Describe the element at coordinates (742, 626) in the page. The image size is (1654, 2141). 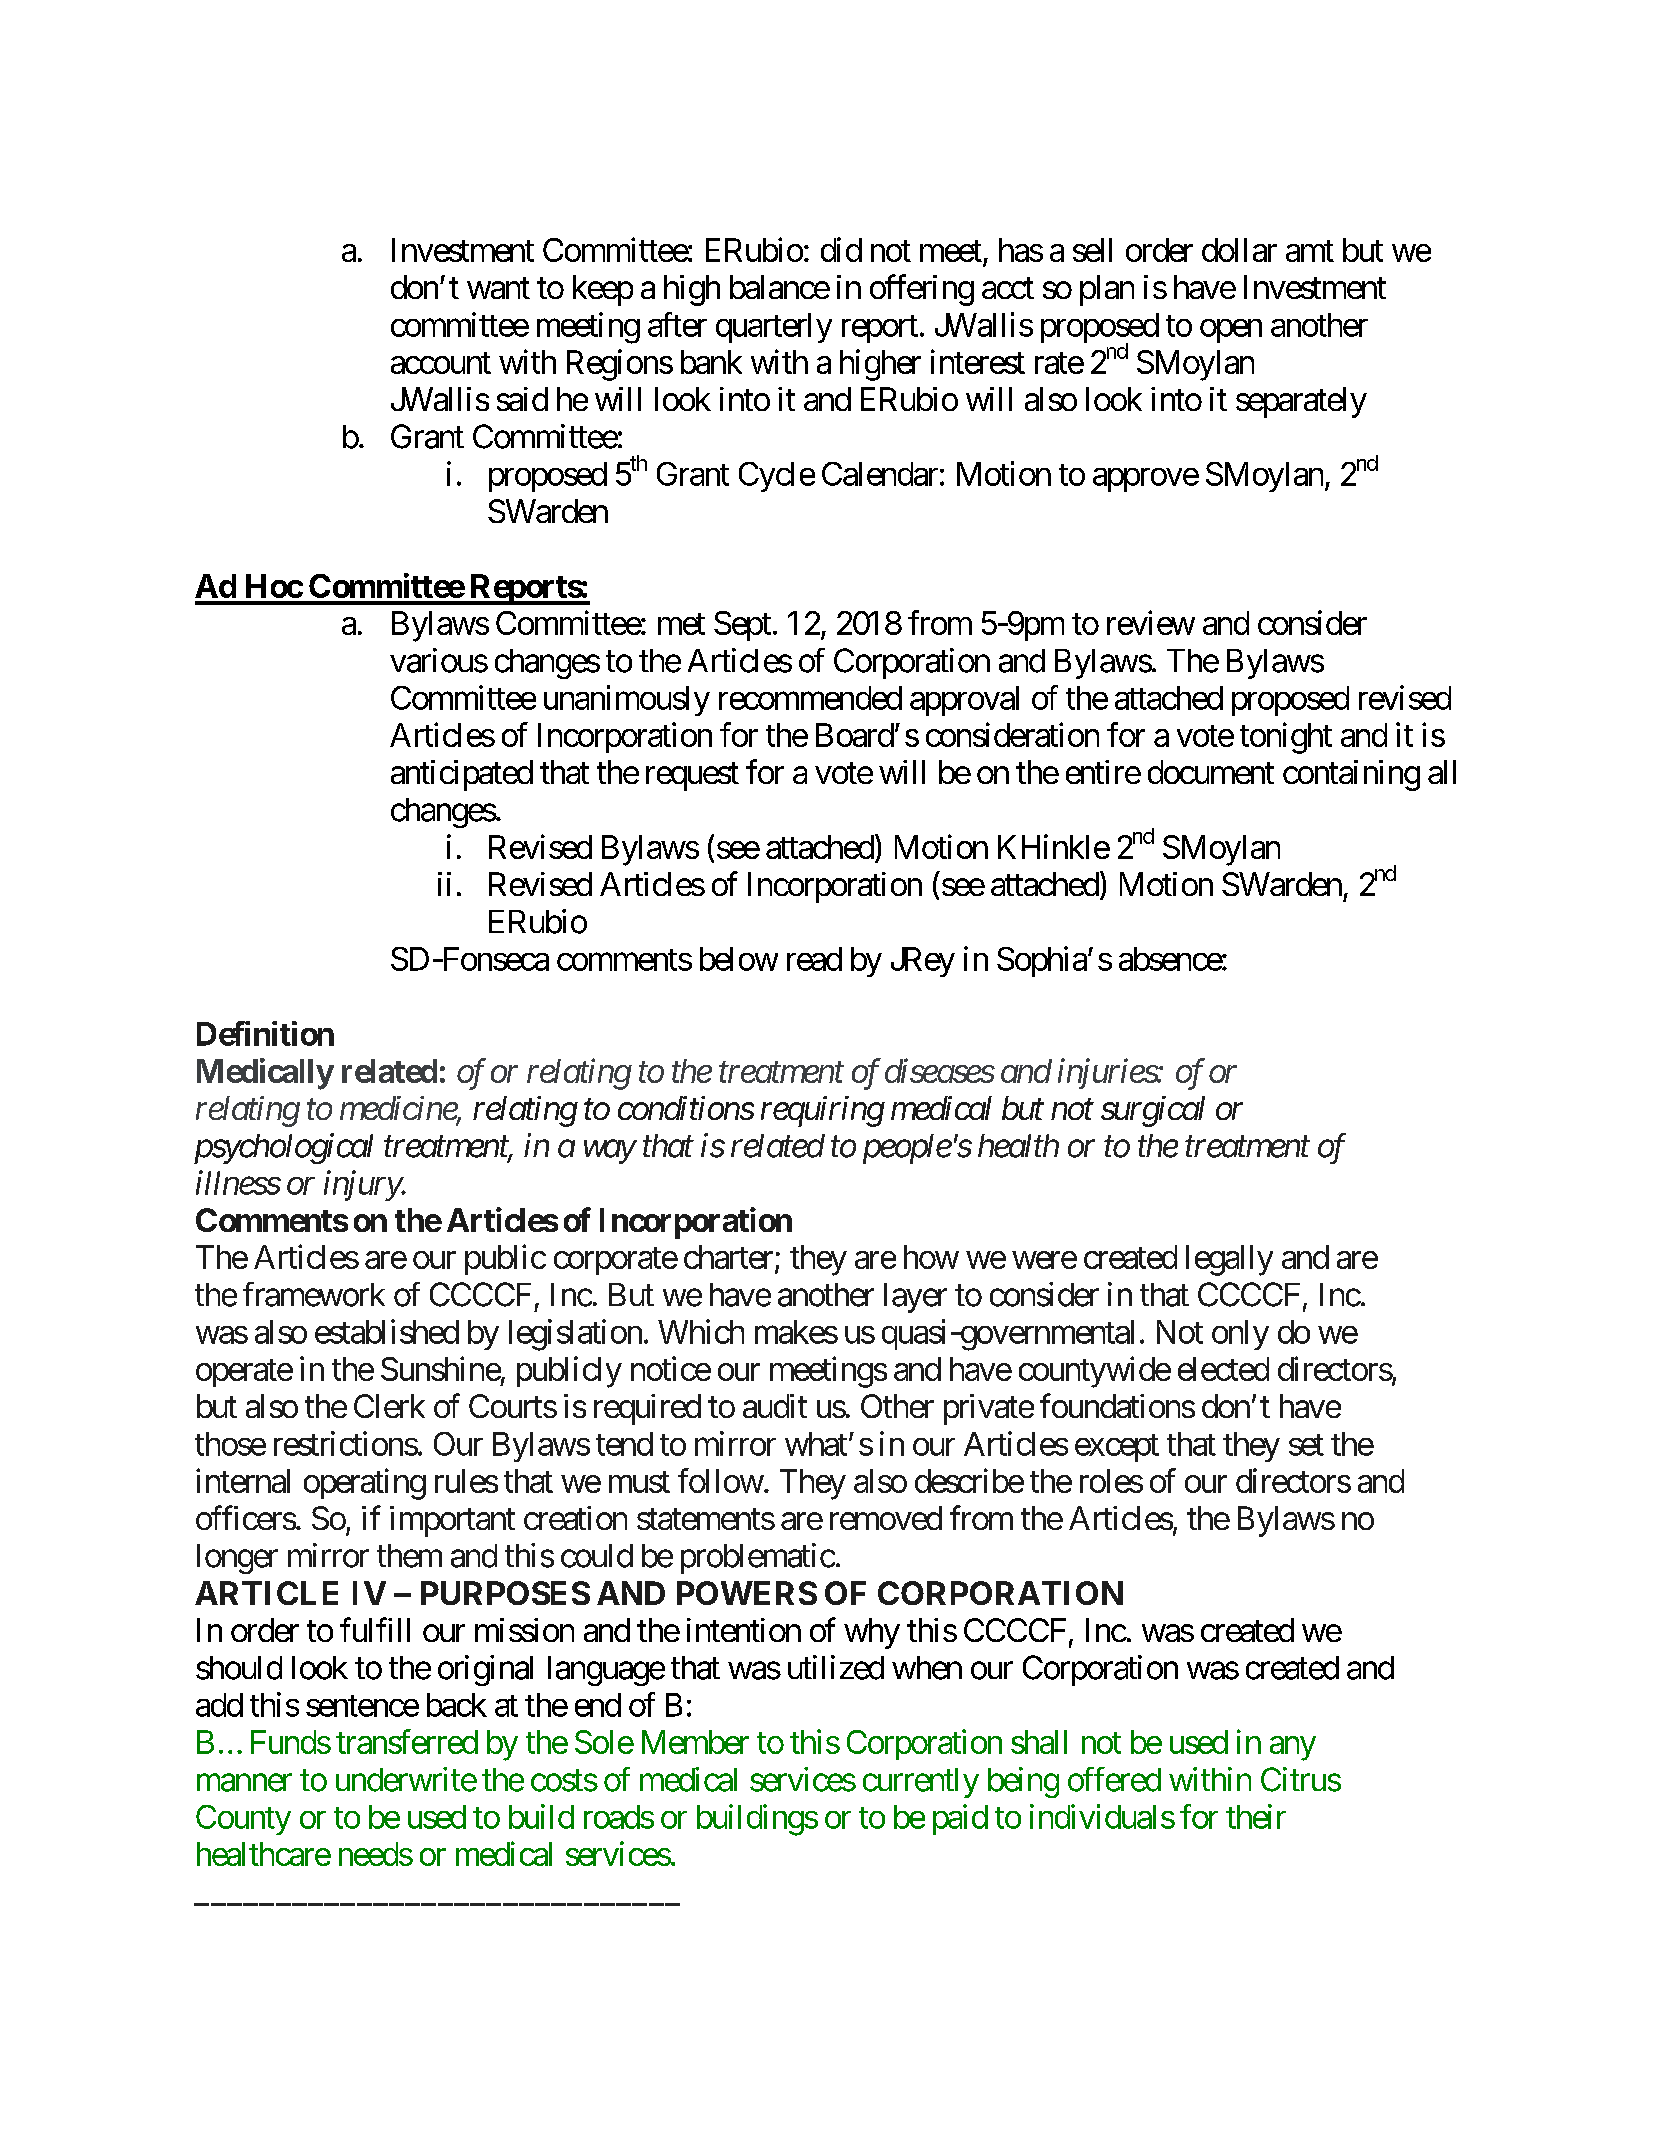
I see `Sept` at that location.
